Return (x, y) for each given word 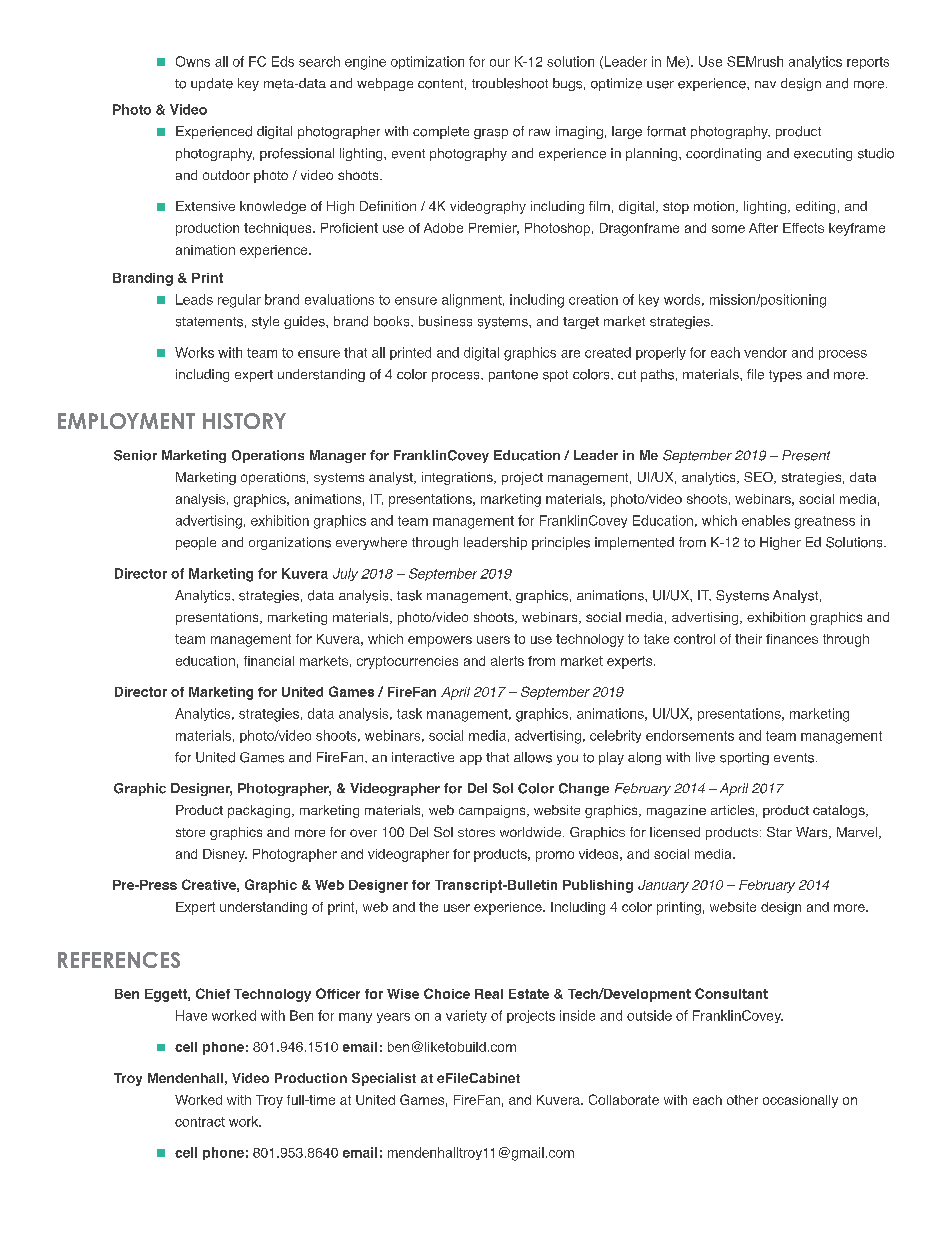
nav (765, 84)
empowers (440, 641)
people (196, 543)
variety (466, 1016)
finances (792, 639)
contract (200, 1122)
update (212, 84)
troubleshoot (510, 83)
